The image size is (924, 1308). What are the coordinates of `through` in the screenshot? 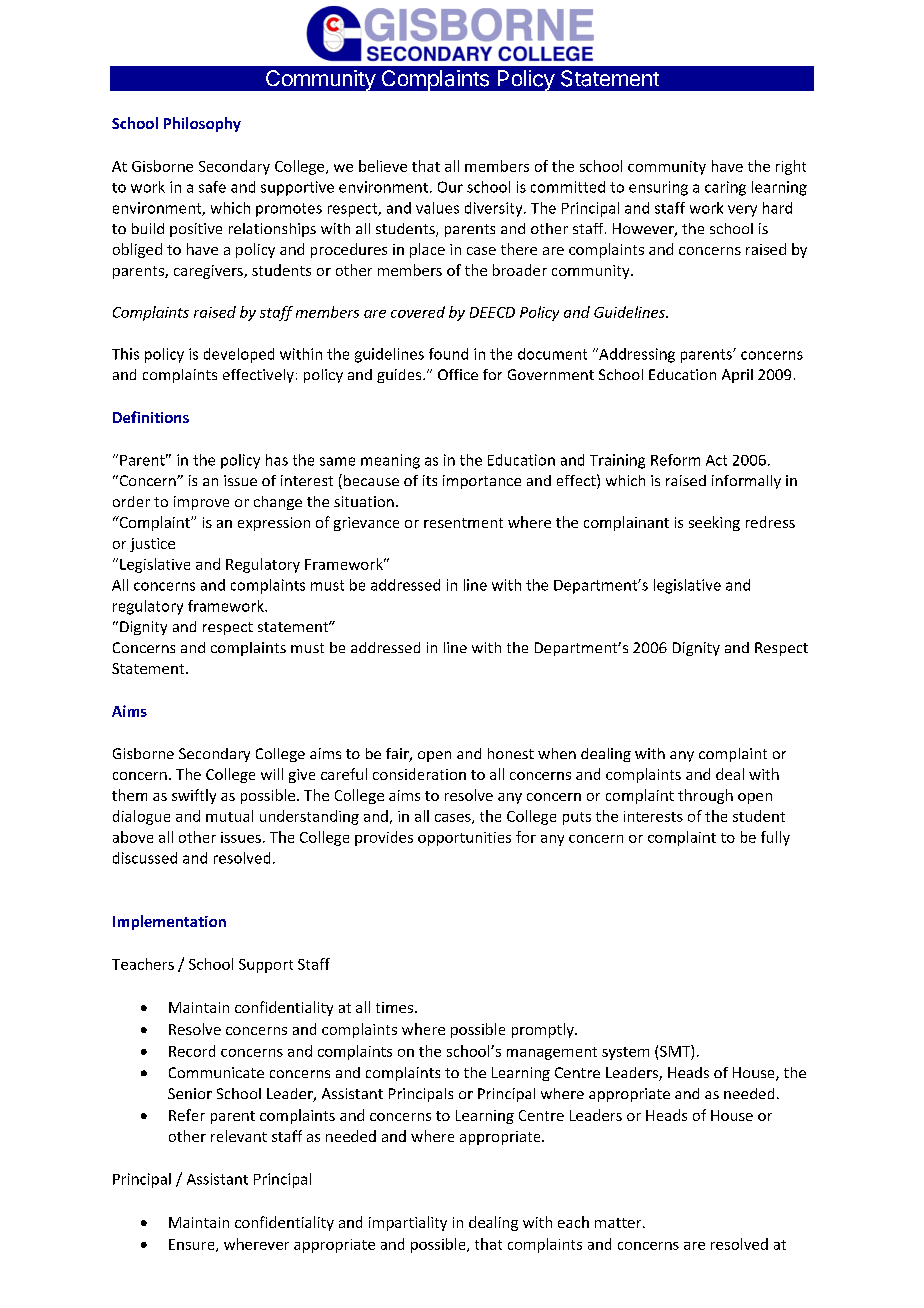 It's located at (705, 796).
